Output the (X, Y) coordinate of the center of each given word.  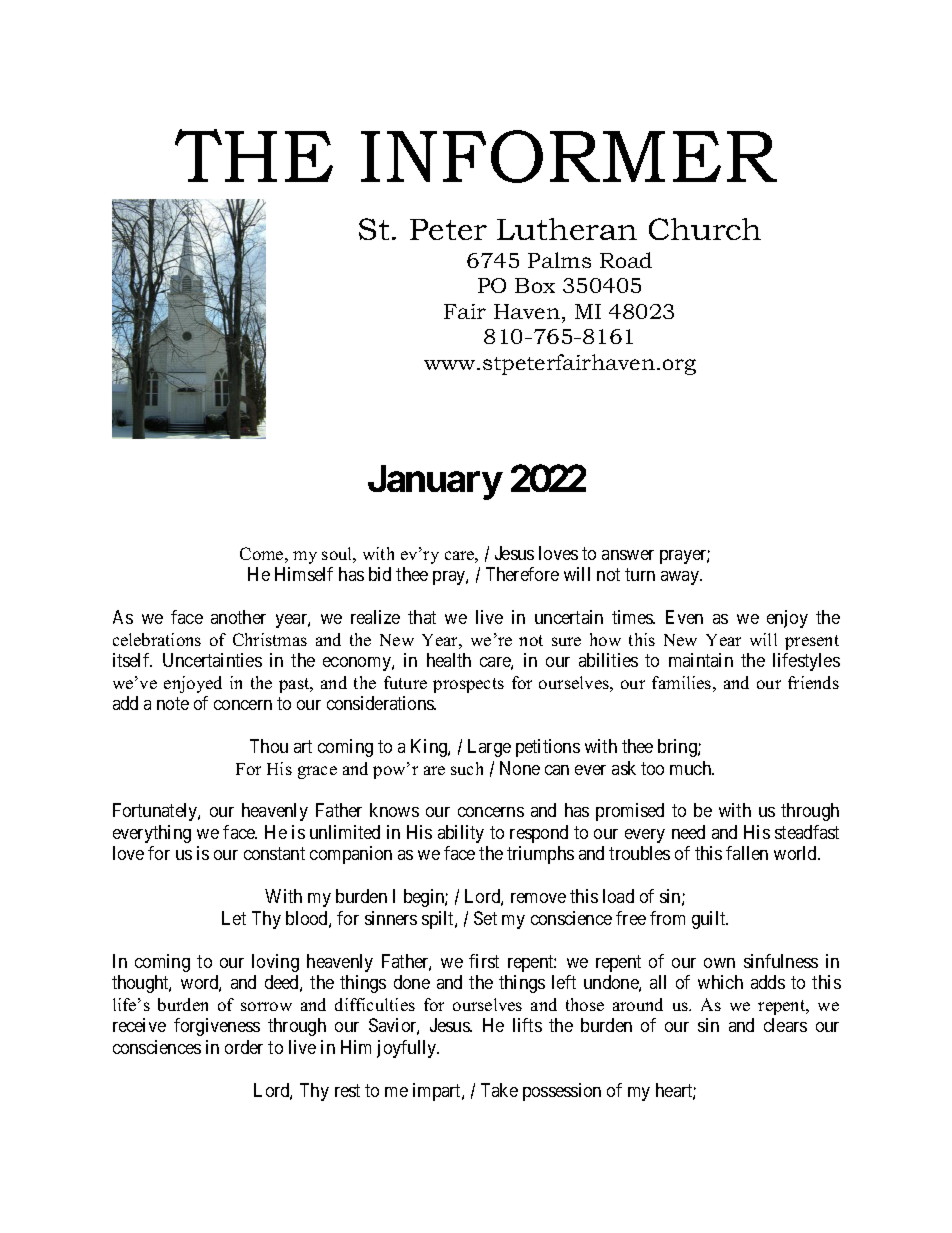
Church (705, 229)
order (244, 1047)
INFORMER (569, 156)
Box (535, 285)
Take (499, 1090)
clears (785, 1025)
